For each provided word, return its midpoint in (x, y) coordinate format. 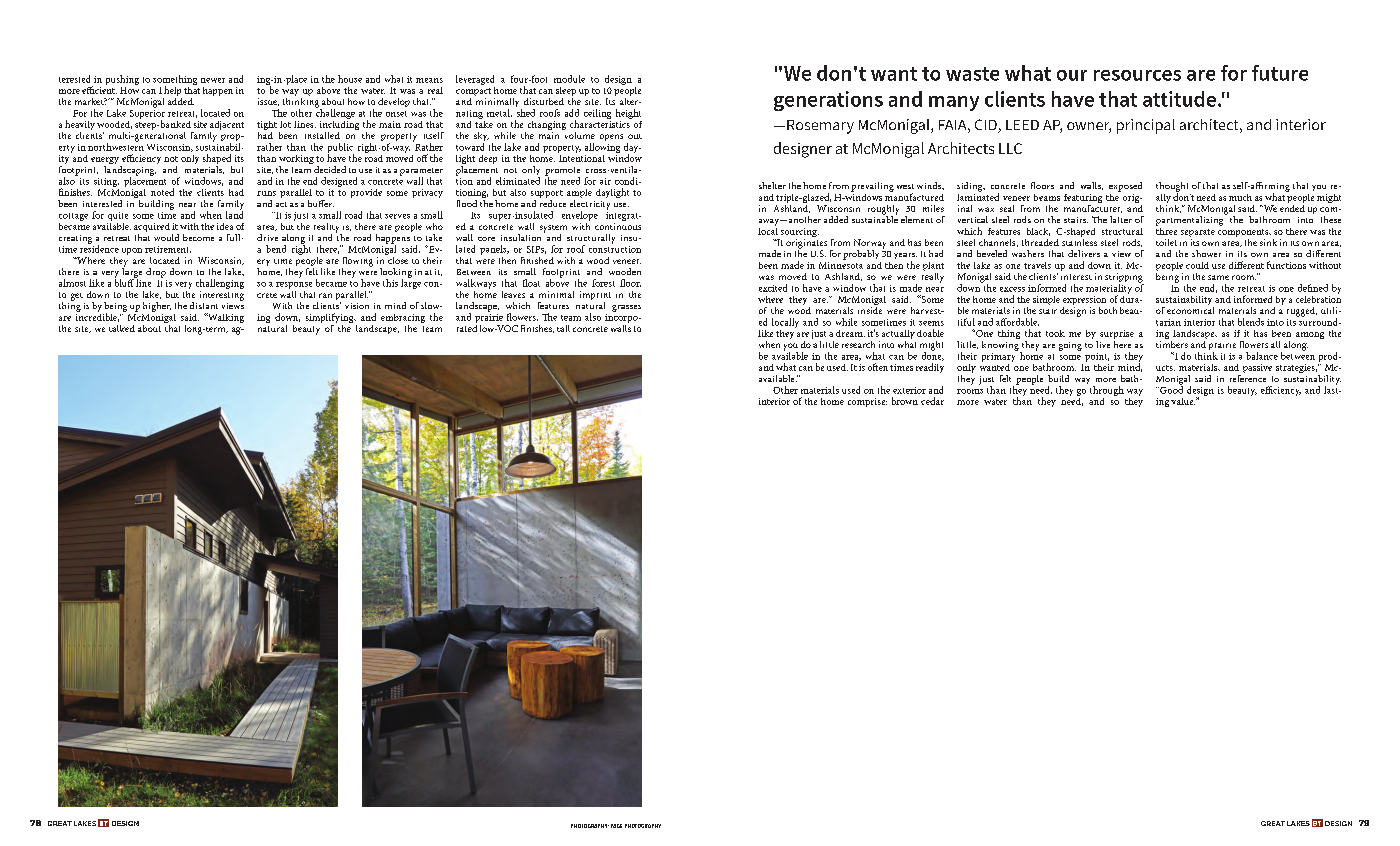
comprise (867, 402)
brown (905, 401)
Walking (225, 318)
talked (122, 328)
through (1107, 392)
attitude (1179, 99)
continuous (618, 226)
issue (268, 102)
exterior (909, 390)
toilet (1166, 242)
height (629, 115)
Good (1170, 389)
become (198, 237)
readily (930, 368)
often (878, 367)
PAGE (616, 826)
